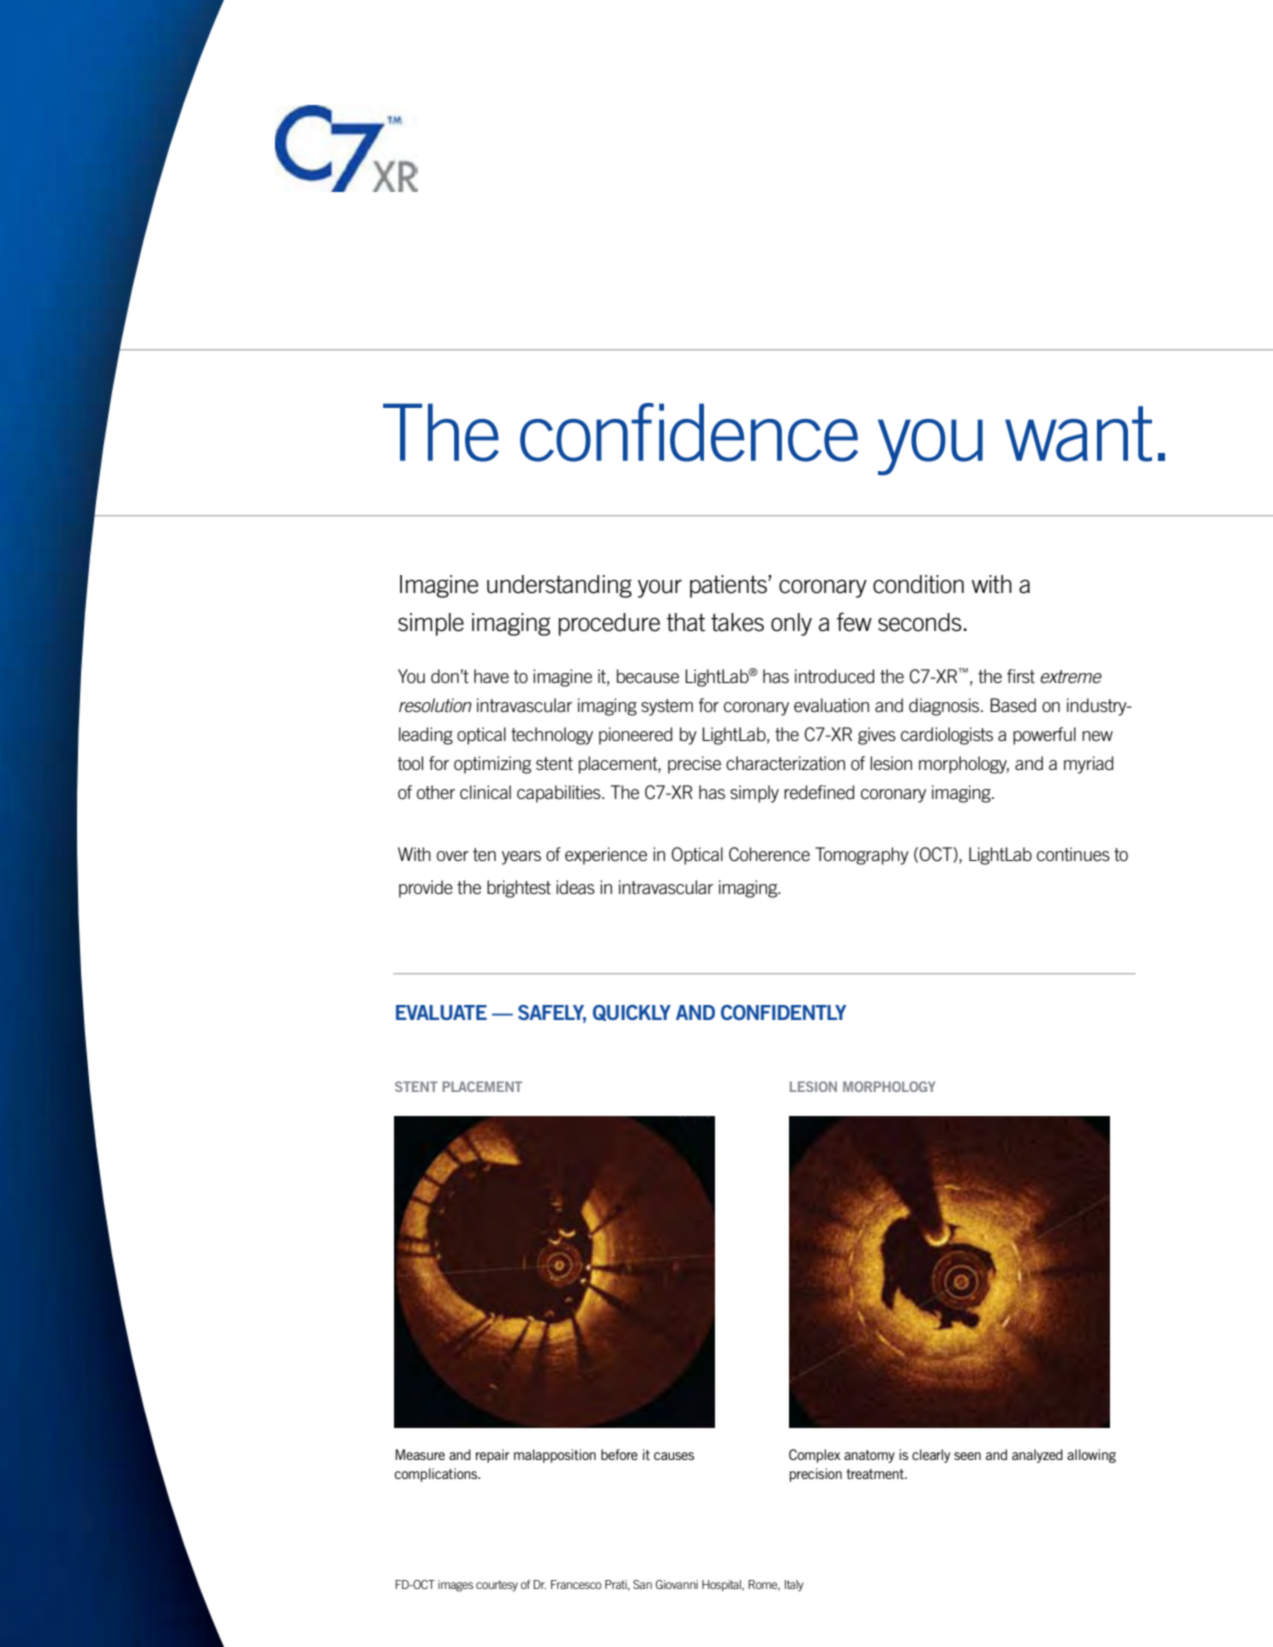 Image resolution: width=1273 pixels, height=1647 pixels. I want to click on optimizing, so click(492, 765).
